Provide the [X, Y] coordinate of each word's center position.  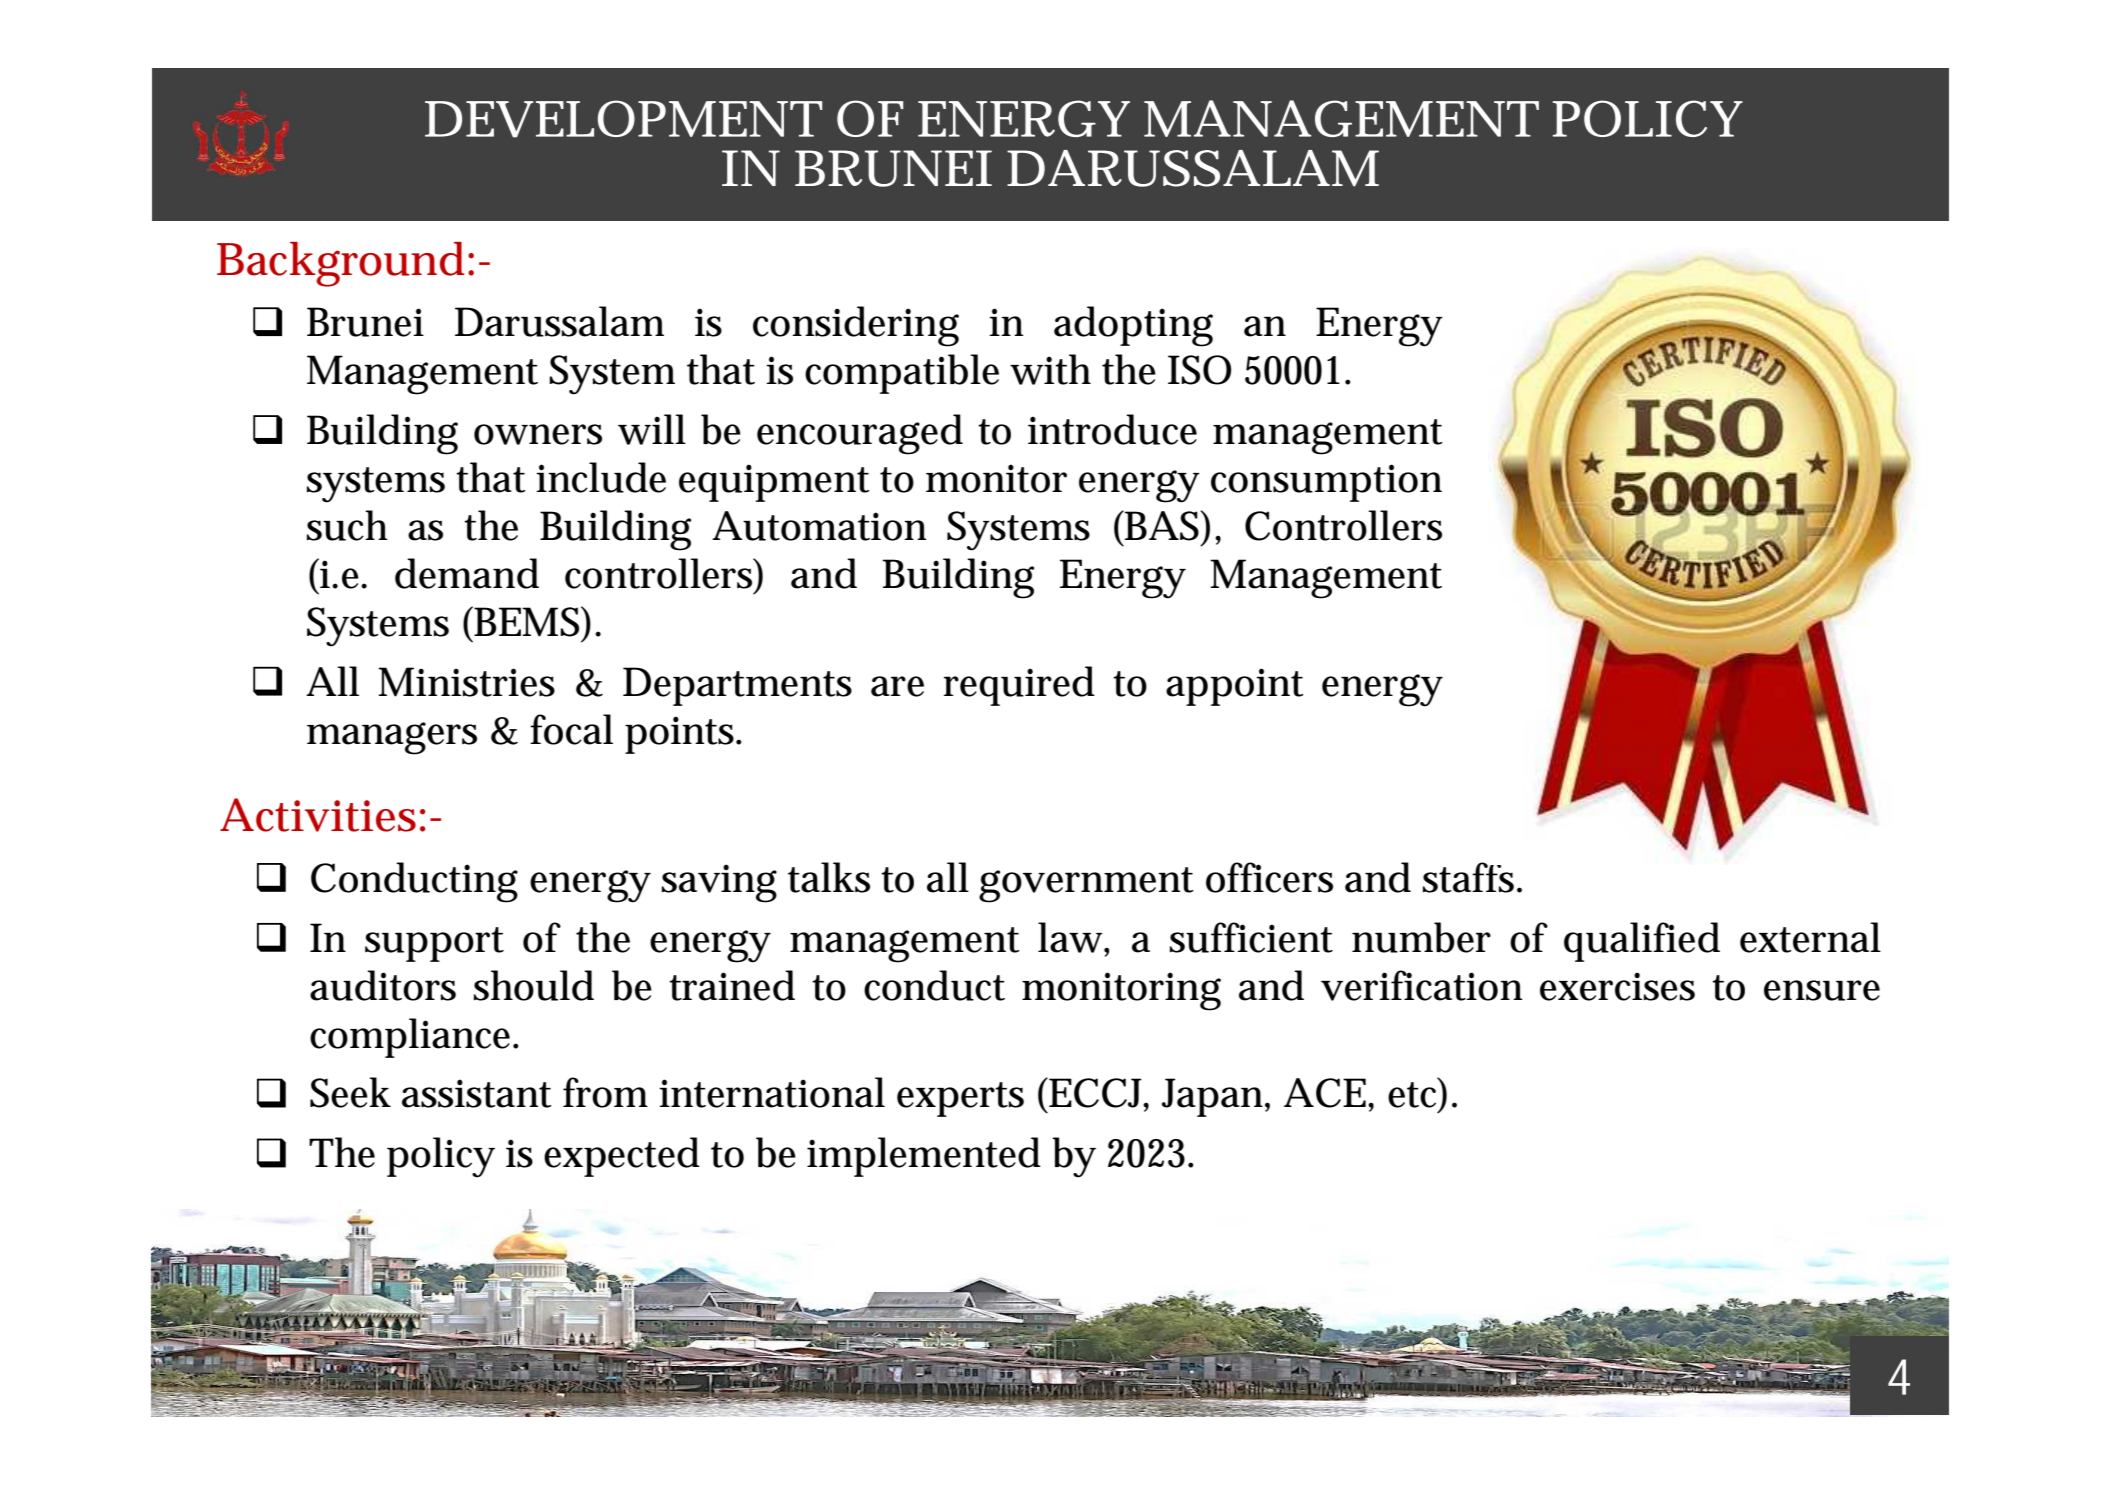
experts [960, 1099]
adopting [1133, 326]
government [1086, 885]
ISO [1199, 370]
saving [719, 883]
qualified [1642, 942]
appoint [1235, 687]
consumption [1326, 483]
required [1019, 686]
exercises [1617, 986]
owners [538, 434]
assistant [477, 1093]
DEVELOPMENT [623, 119]
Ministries [466, 682]
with [1050, 369]
